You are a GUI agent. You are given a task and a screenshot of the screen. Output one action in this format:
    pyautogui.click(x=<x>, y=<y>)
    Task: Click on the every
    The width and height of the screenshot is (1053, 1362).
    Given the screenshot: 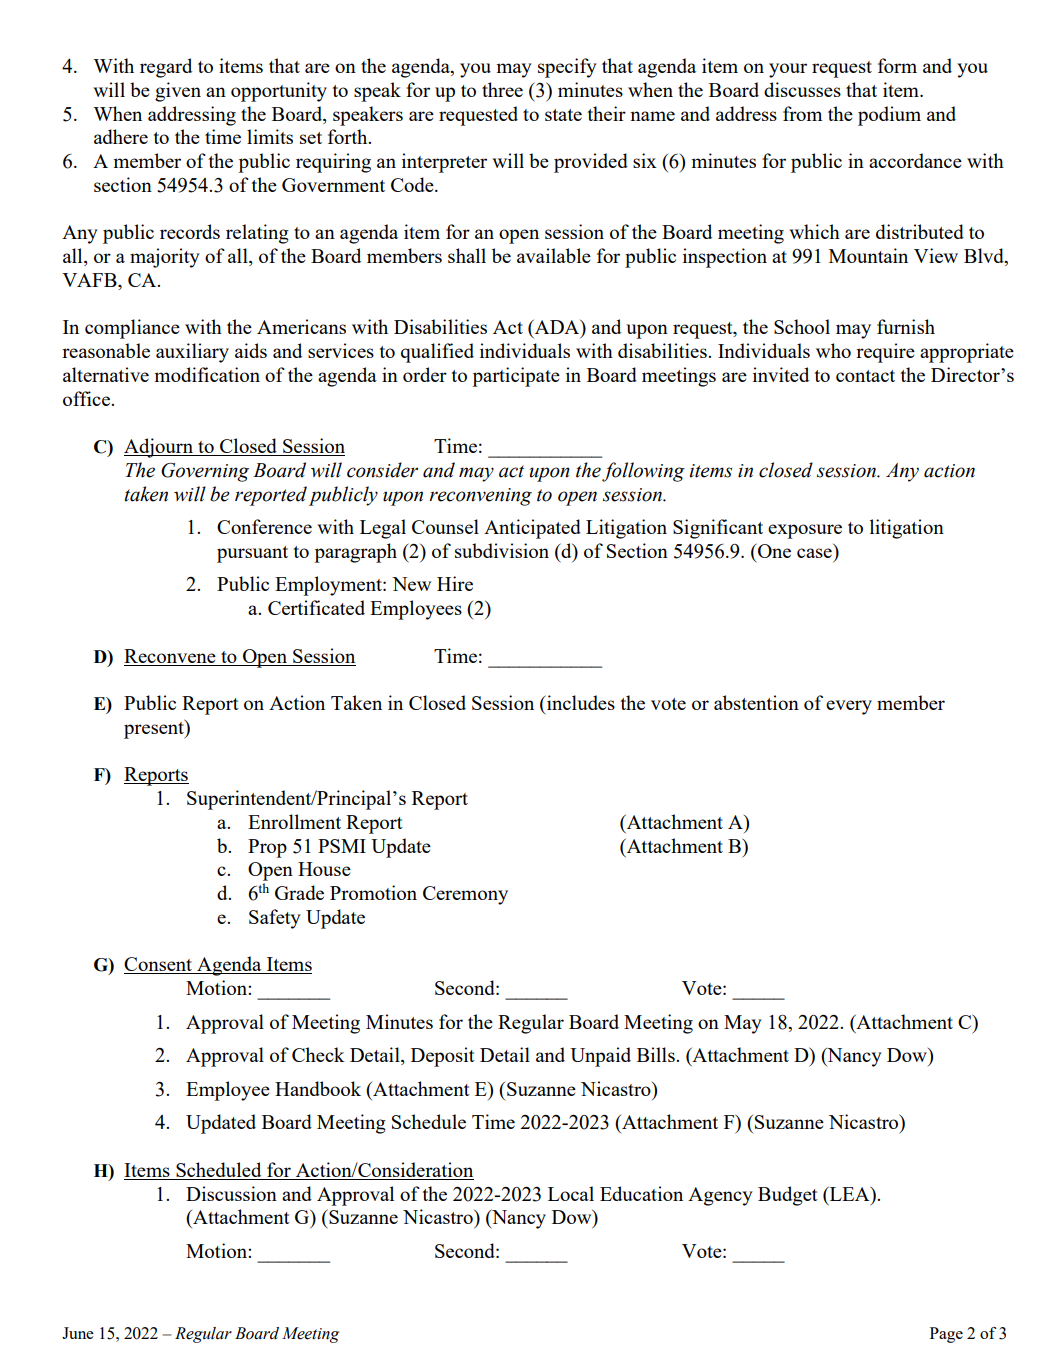 What is the action you would take?
    pyautogui.click(x=849, y=707)
